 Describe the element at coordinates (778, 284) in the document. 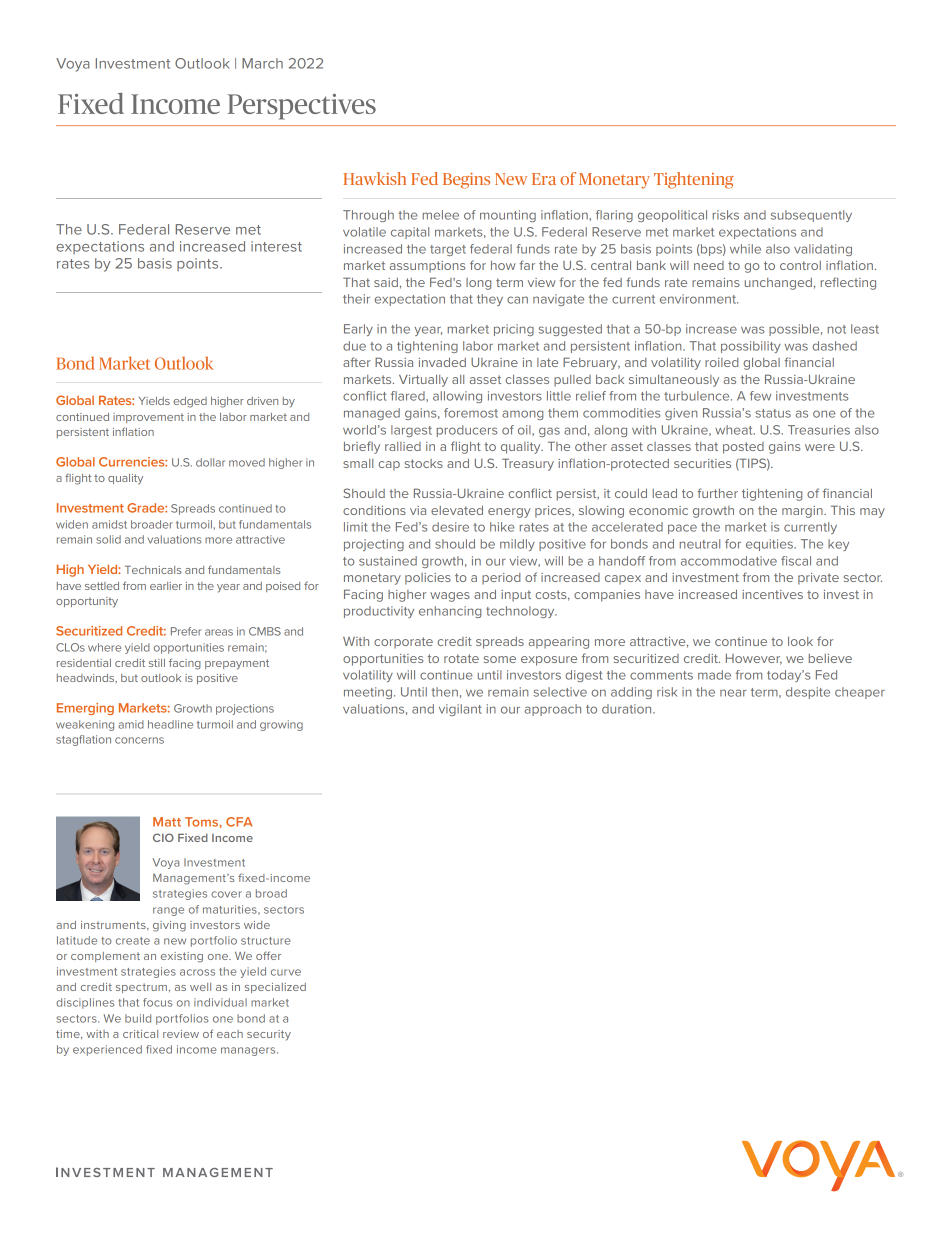

I see `unchanged` at that location.
